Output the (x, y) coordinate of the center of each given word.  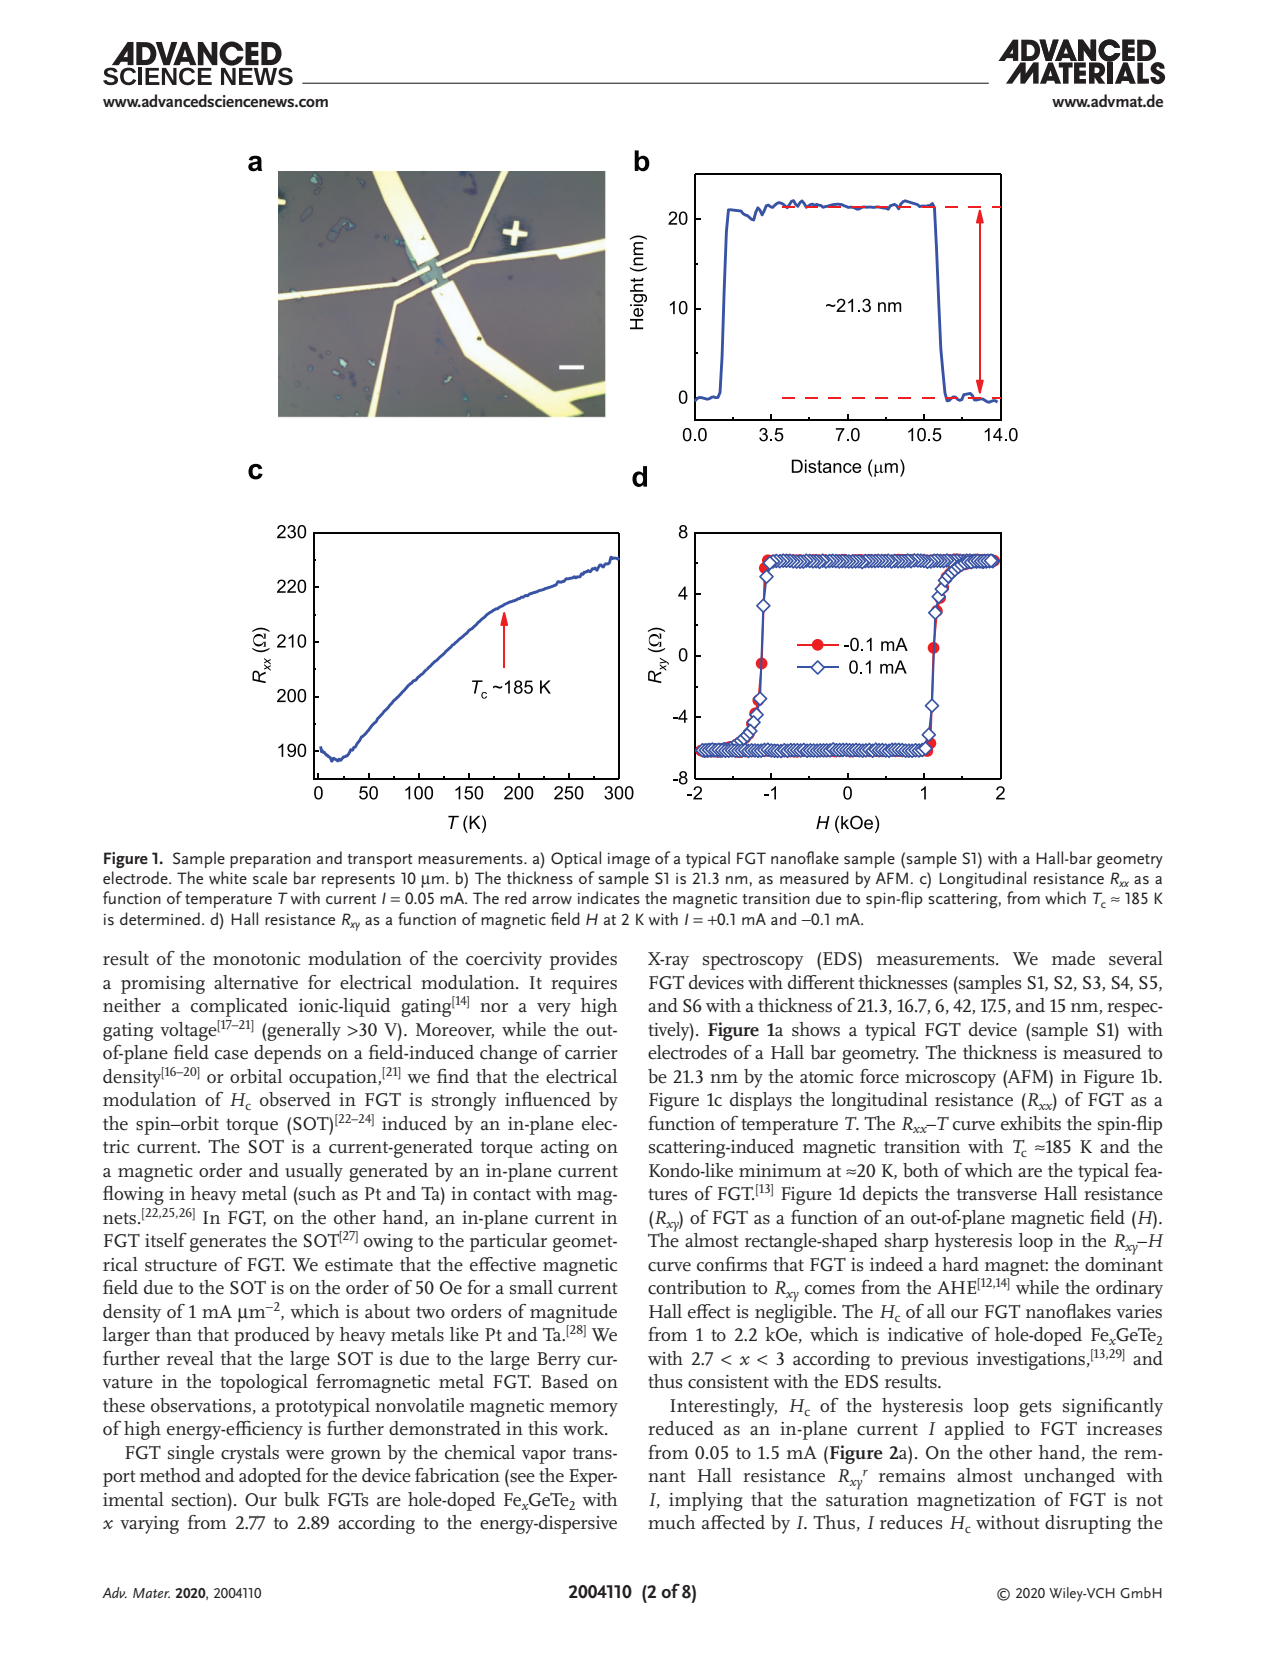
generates (228, 1243)
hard (960, 1264)
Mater (151, 1593)
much (672, 1522)
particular (508, 1242)
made (1073, 958)
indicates (609, 897)
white (228, 877)
